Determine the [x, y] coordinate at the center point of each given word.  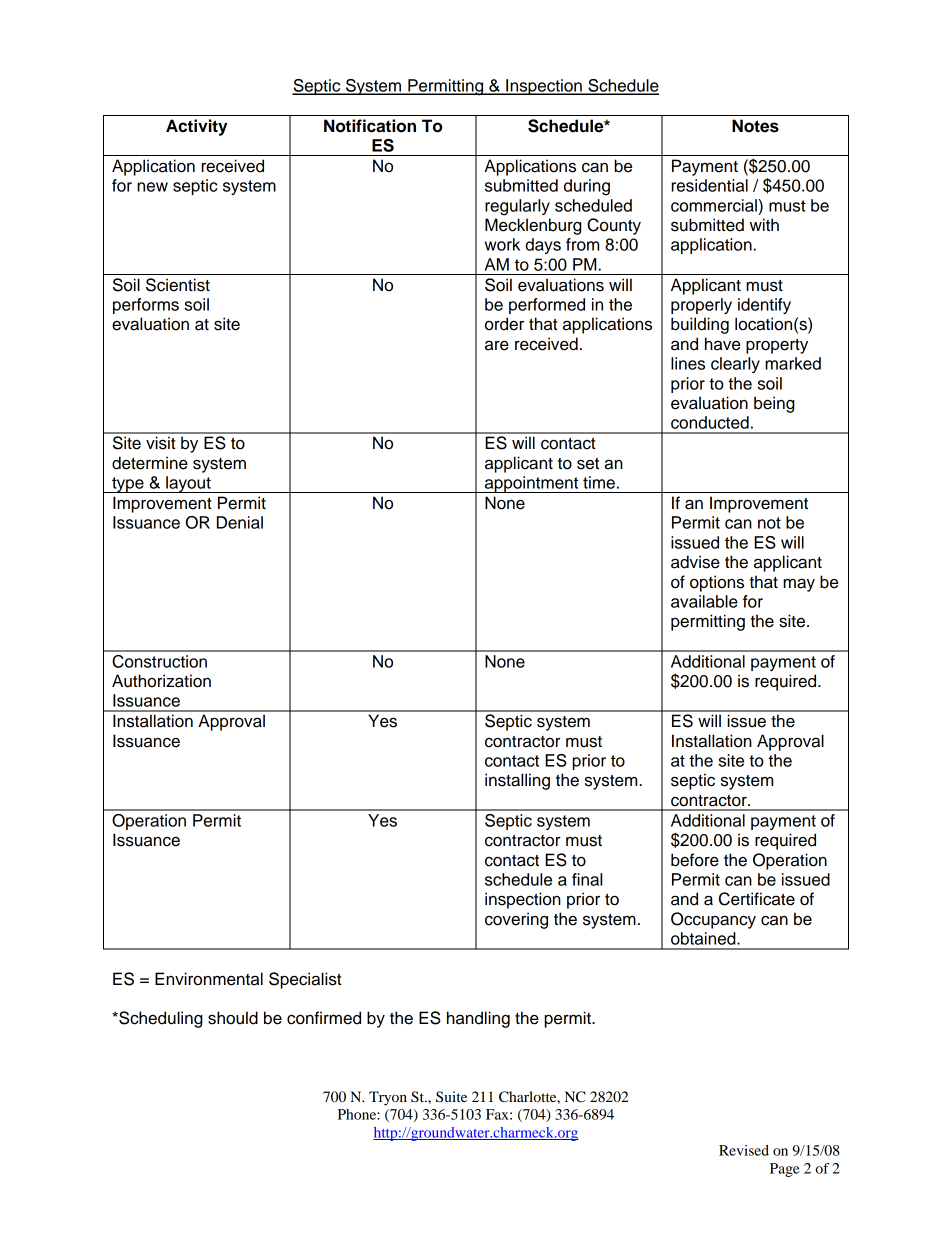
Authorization [161, 681]
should [233, 1018]
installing [517, 781]
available [704, 601]
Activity [197, 127]
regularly [517, 207]
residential [709, 185]
